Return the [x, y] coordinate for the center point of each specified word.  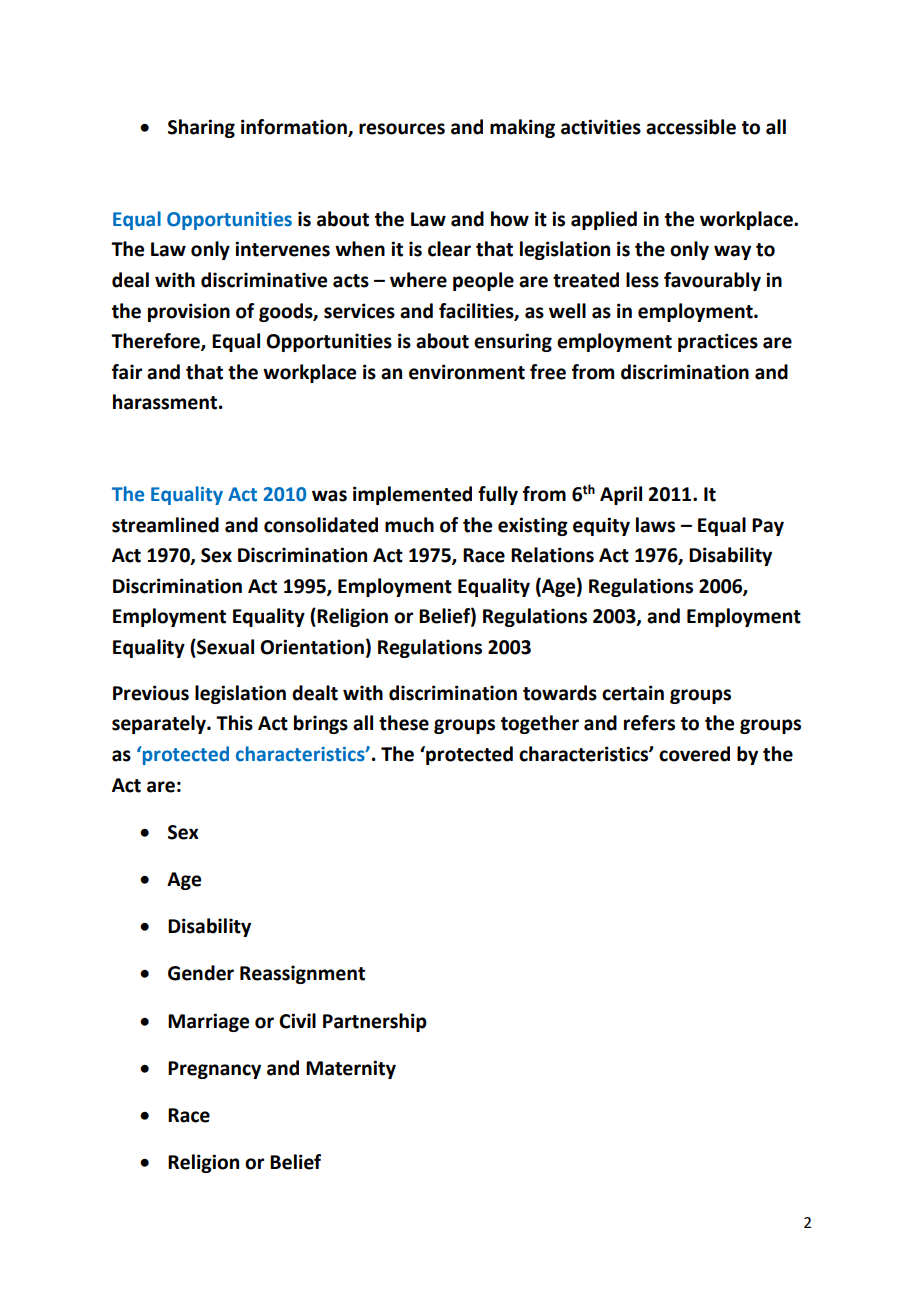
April [621, 495]
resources [402, 129]
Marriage [208, 1022]
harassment [166, 402]
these [404, 723]
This [234, 723]
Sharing [201, 128]
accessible [691, 127]
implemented [412, 495]
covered [694, 754]
